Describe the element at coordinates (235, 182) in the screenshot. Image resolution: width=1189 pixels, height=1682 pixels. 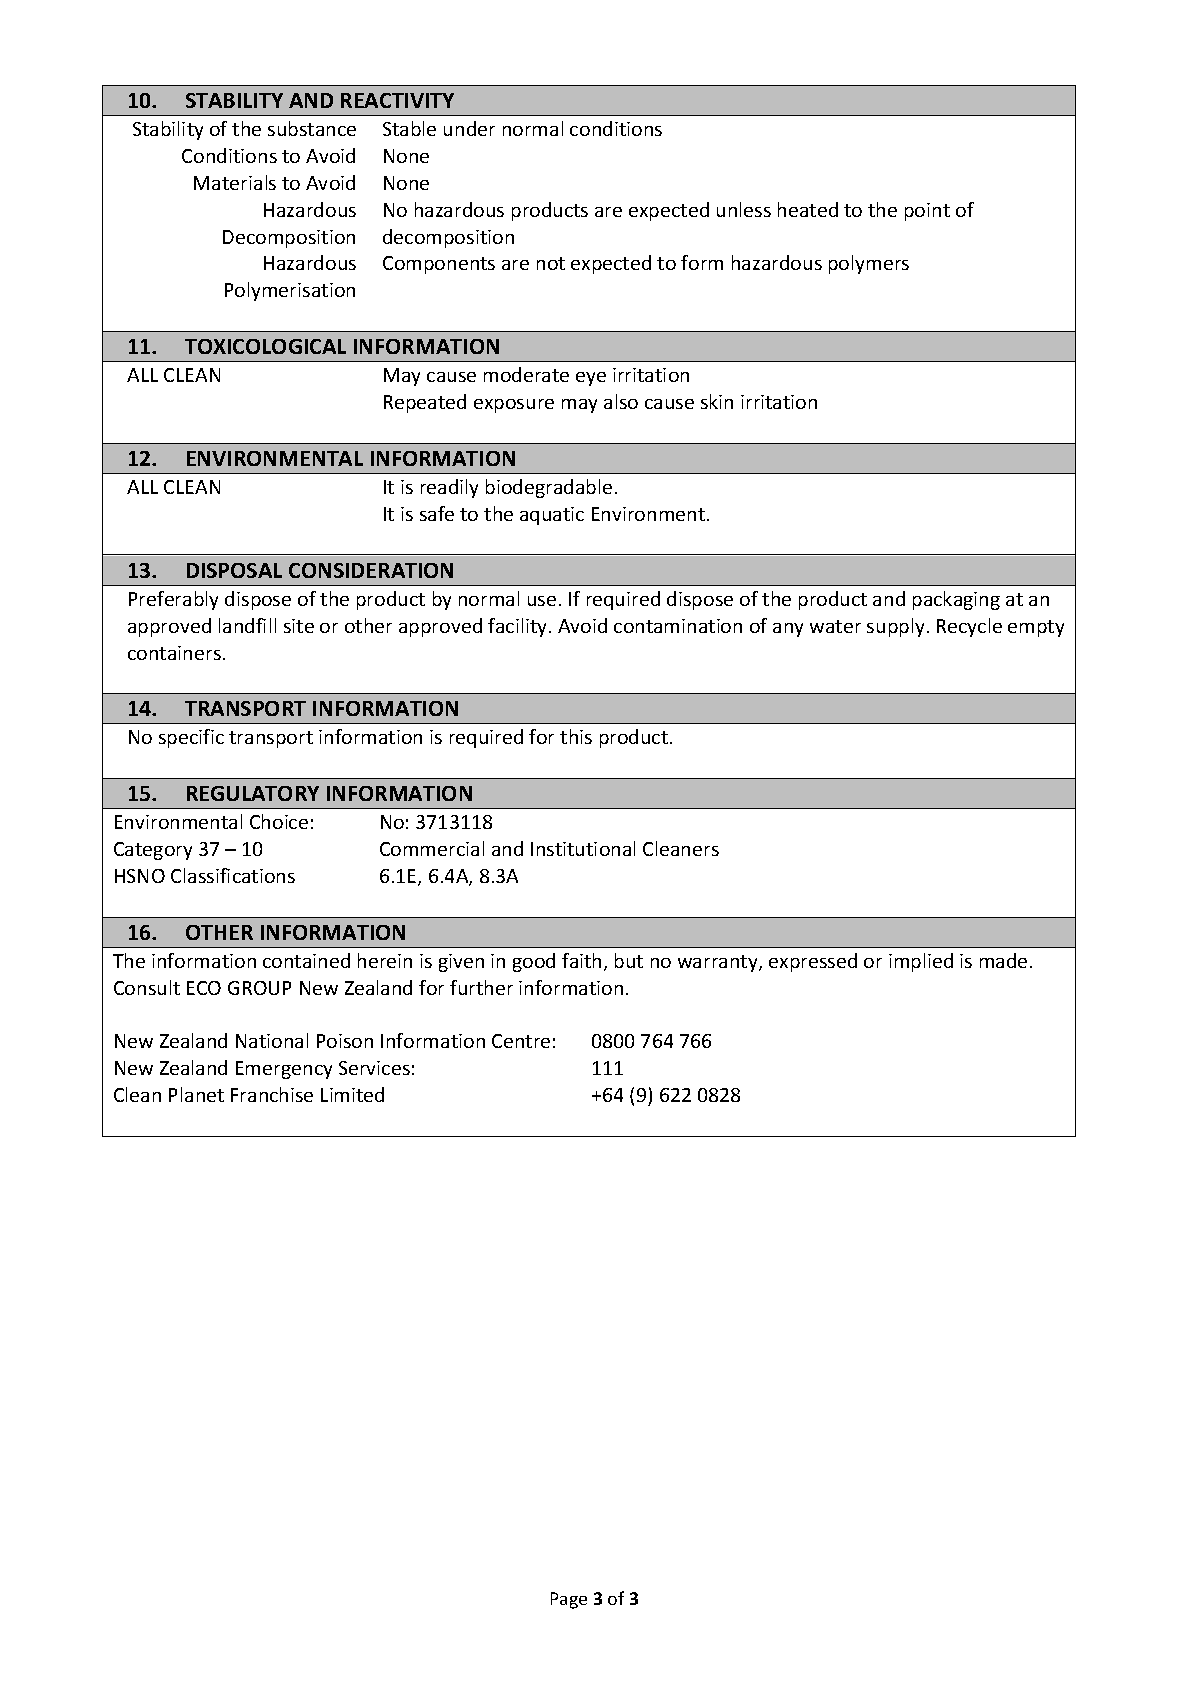
I see `Materials` at that location.
